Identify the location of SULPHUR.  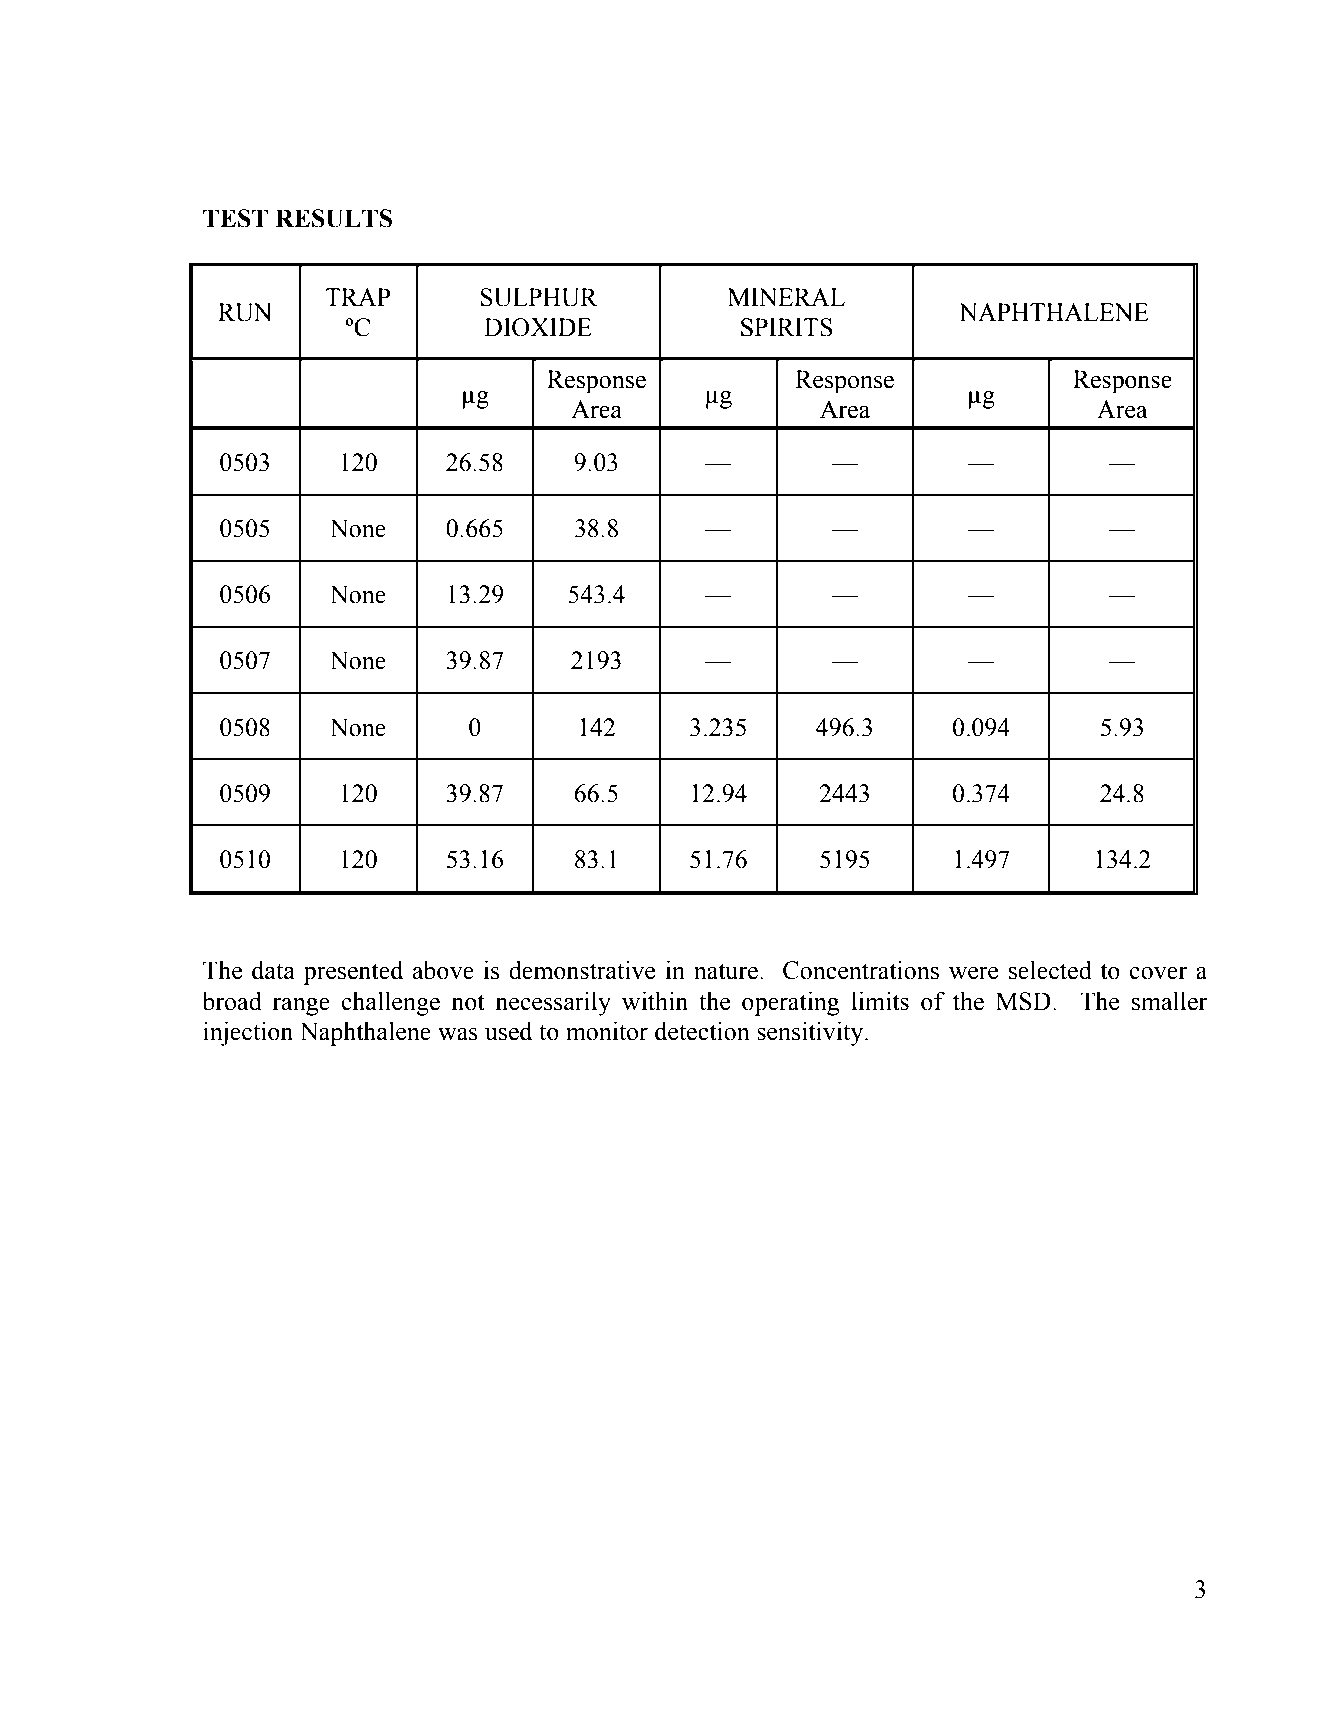
(539, 297).
